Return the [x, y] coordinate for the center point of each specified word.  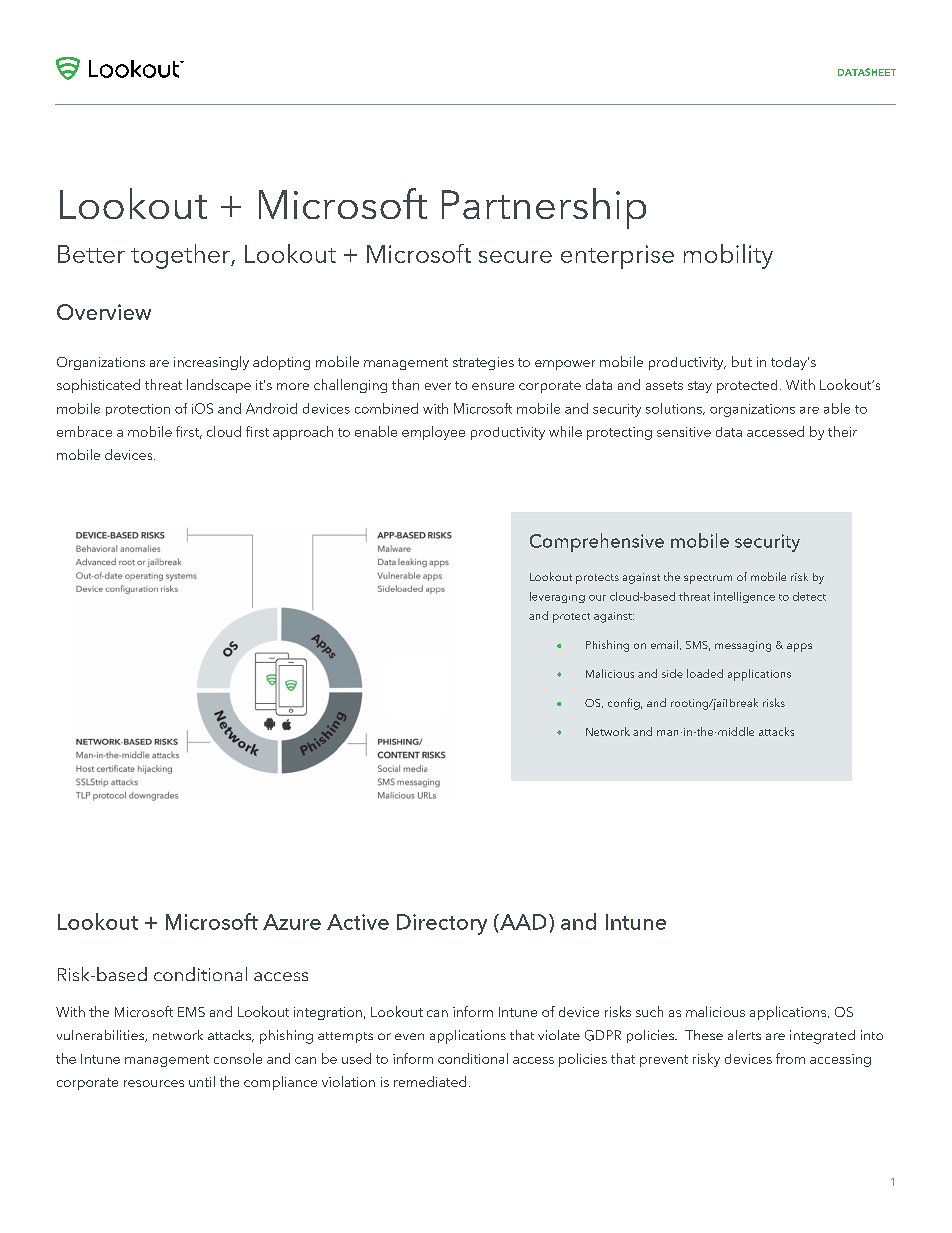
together [181, 256]
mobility [728, 256]
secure [515, 257]
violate [559, 1035]
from [790, 1058]
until [202, 1081]
